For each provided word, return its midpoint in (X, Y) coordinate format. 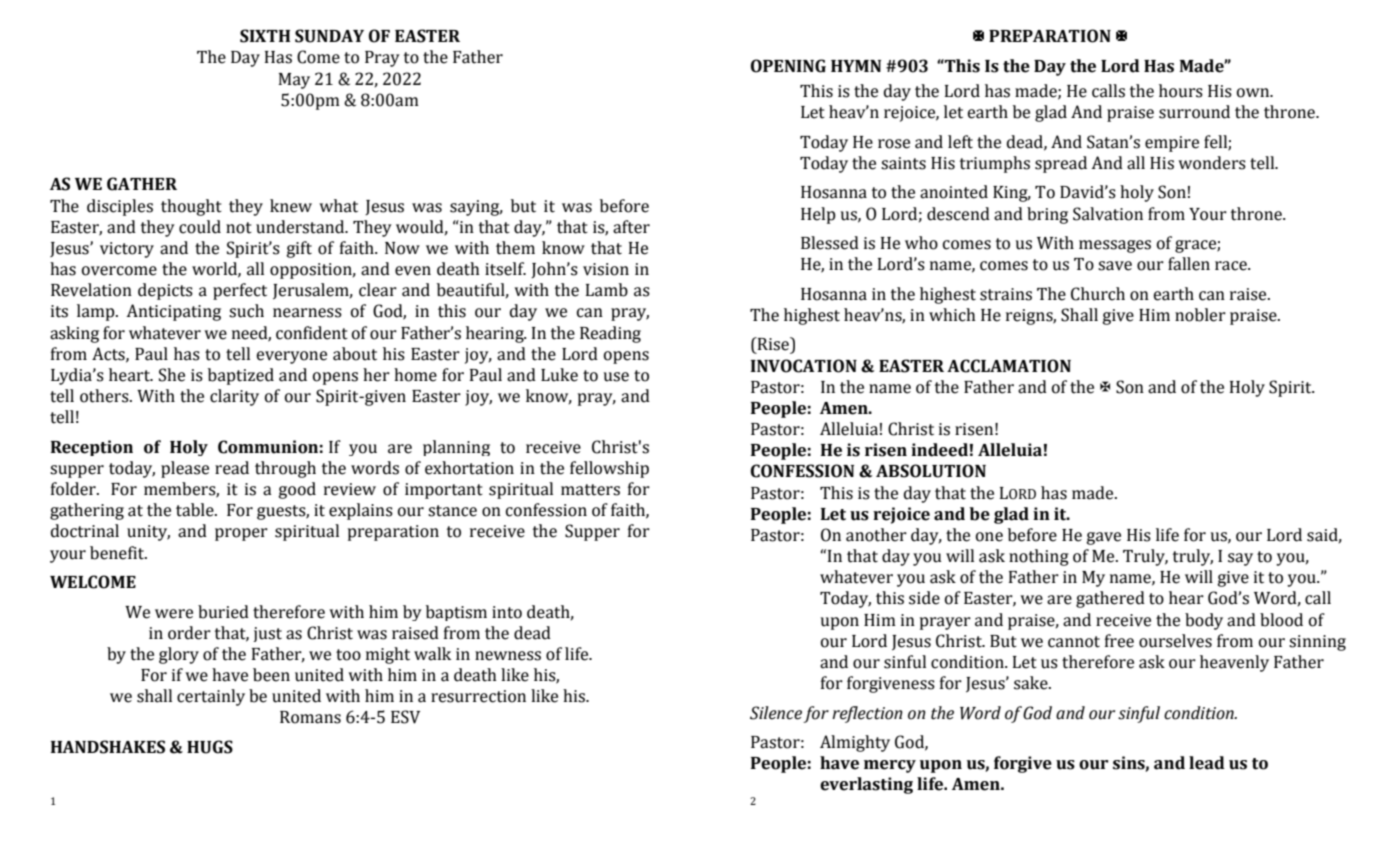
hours (1181, 91)
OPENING (788, 66)
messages (1115, 246)
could (200, 227)
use (616, 377)
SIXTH (265, 36)
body (1204, 621)
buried (223, 612)
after (631, 227)
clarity (234, 397)
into (507, 612)
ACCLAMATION (1009, 366)
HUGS (210, 747)
